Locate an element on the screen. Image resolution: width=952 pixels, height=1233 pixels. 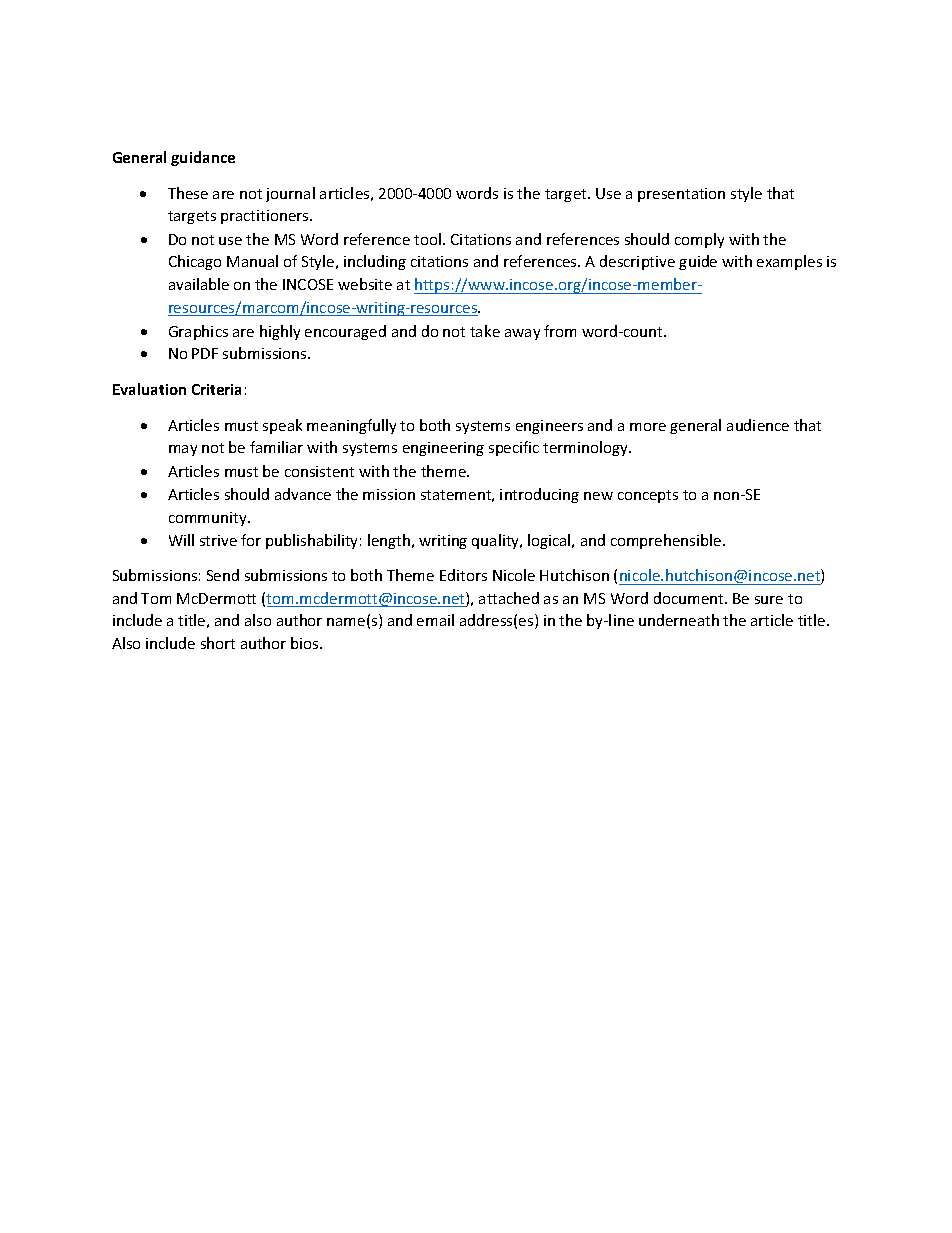
engineers is located at coordinates (549, 427).
